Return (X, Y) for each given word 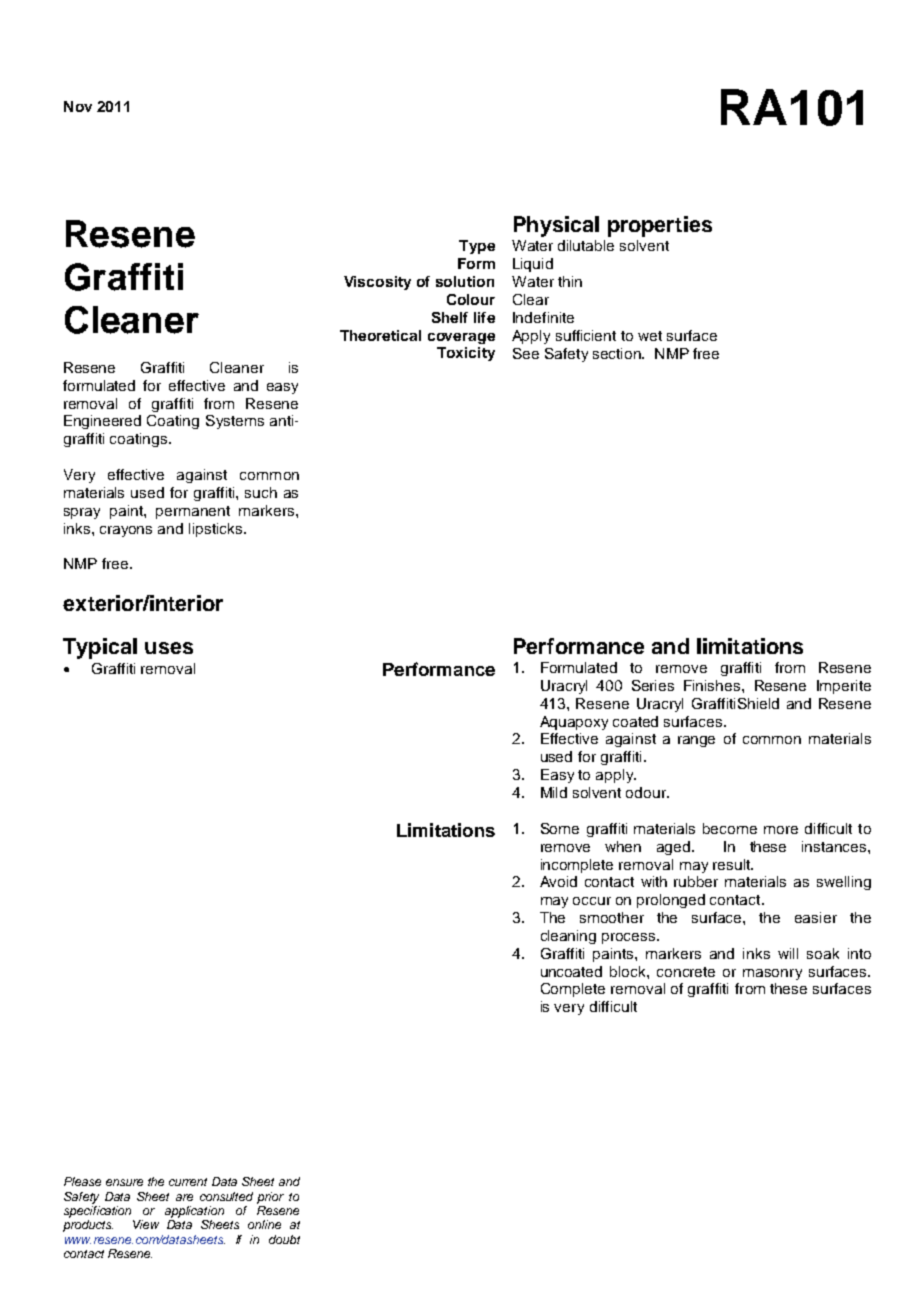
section (618, 353)
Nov (78, 106)
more (781, 830)
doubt (284, 1239)
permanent (193, 512)
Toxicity (466, 354)
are (184, 1197)
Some (560, 828)
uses (169, 648)
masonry (772, 974)
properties (660, 226)
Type (477, 247)
